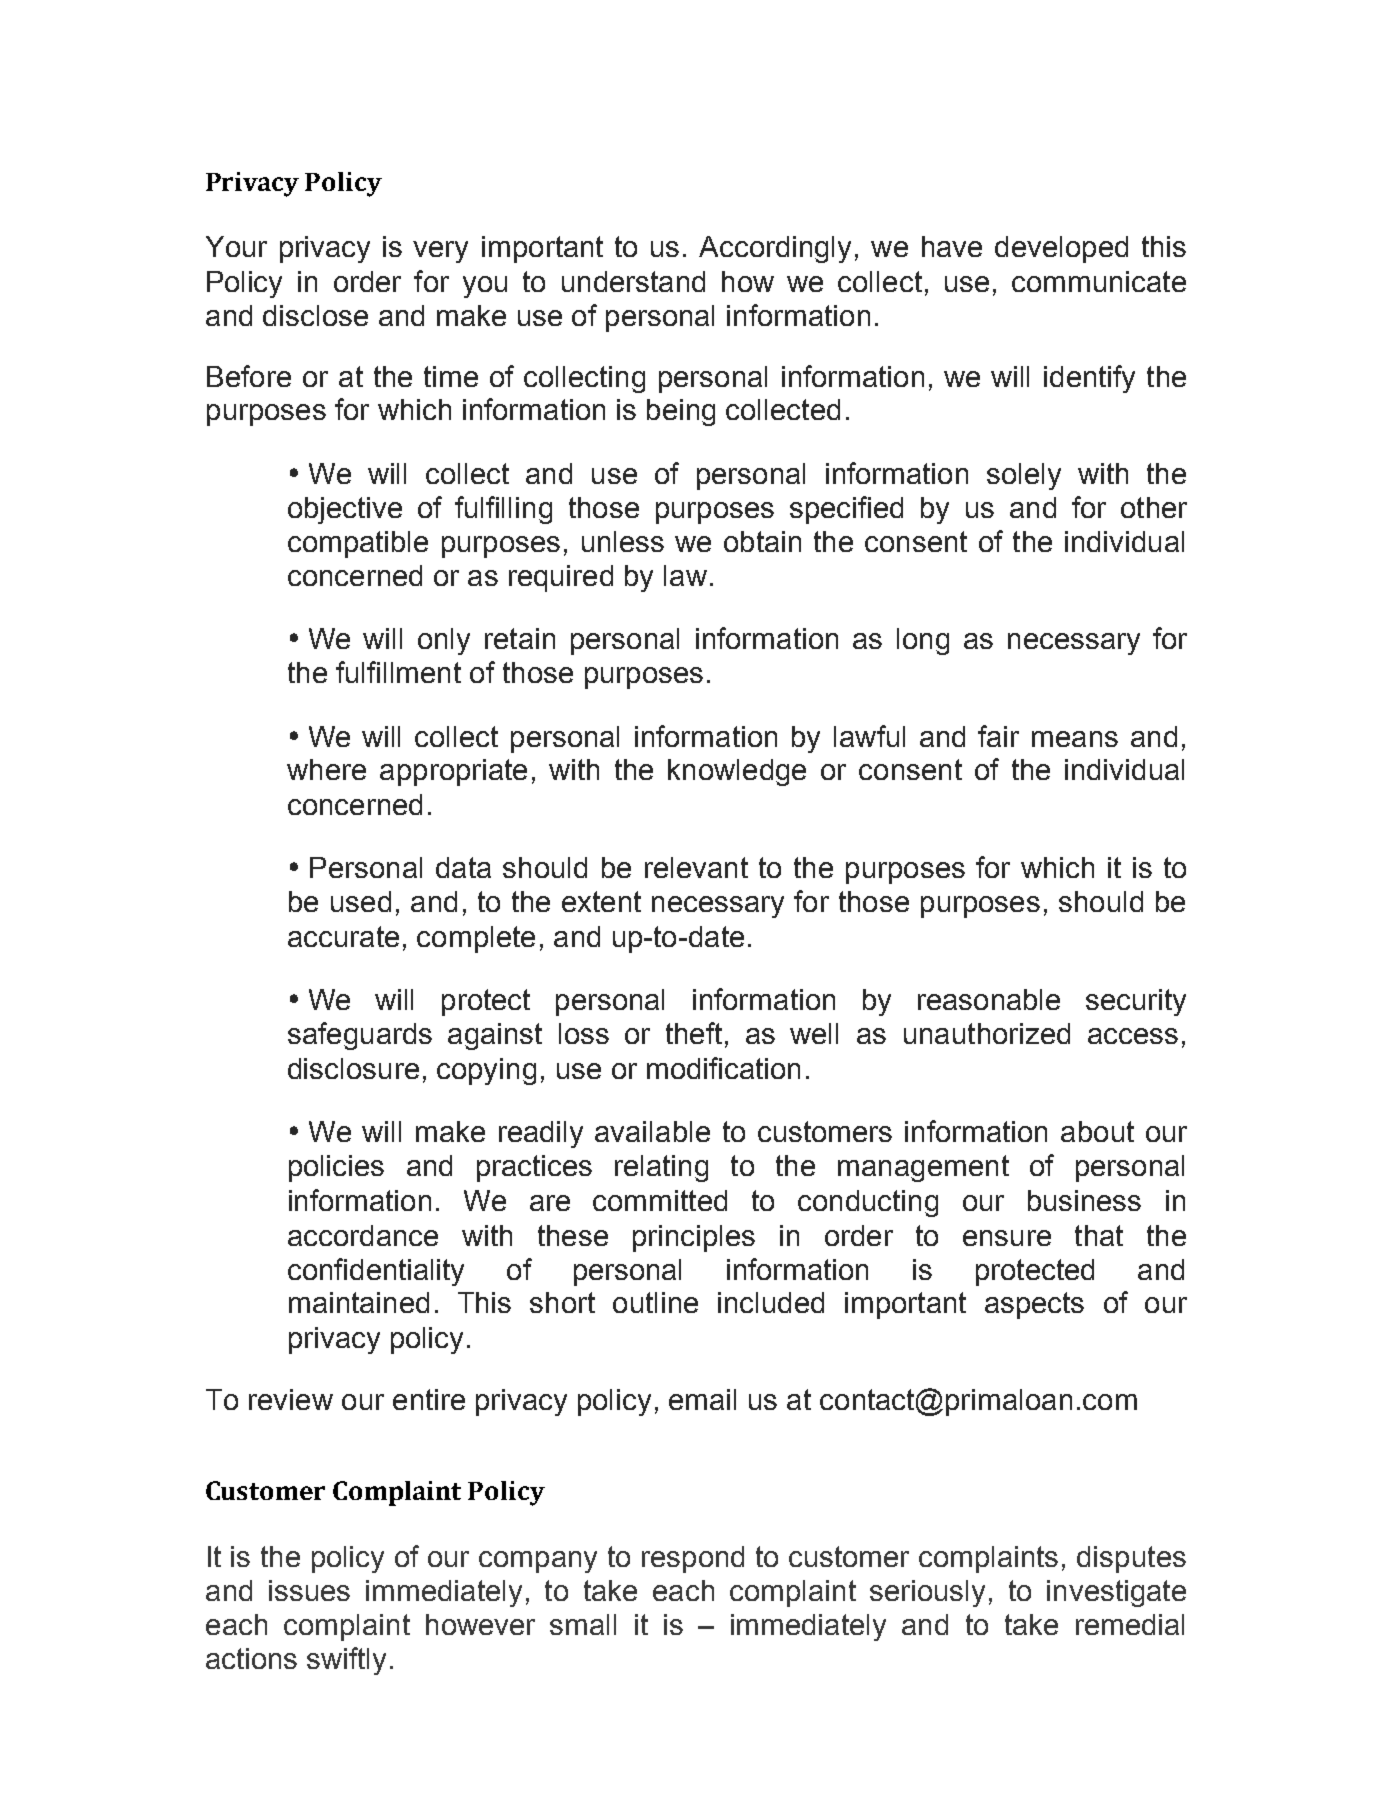 This screenshot has width=1391, height=1800. I want to click on respond, so click(693, 1559).
